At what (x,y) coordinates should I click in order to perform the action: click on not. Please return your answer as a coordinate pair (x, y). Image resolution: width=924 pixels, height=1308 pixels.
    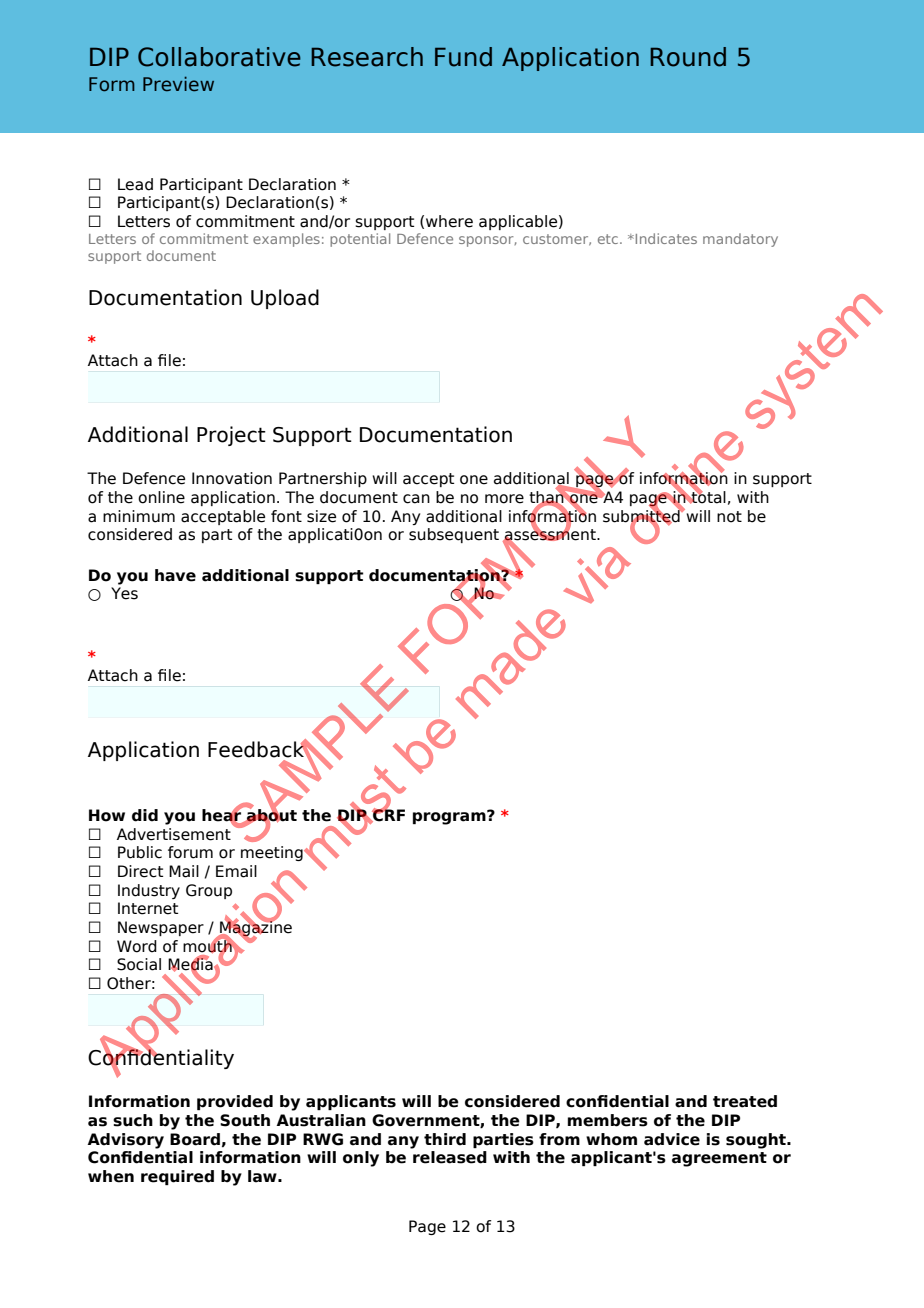
    Looking at the image, I should click on (729, 517).
